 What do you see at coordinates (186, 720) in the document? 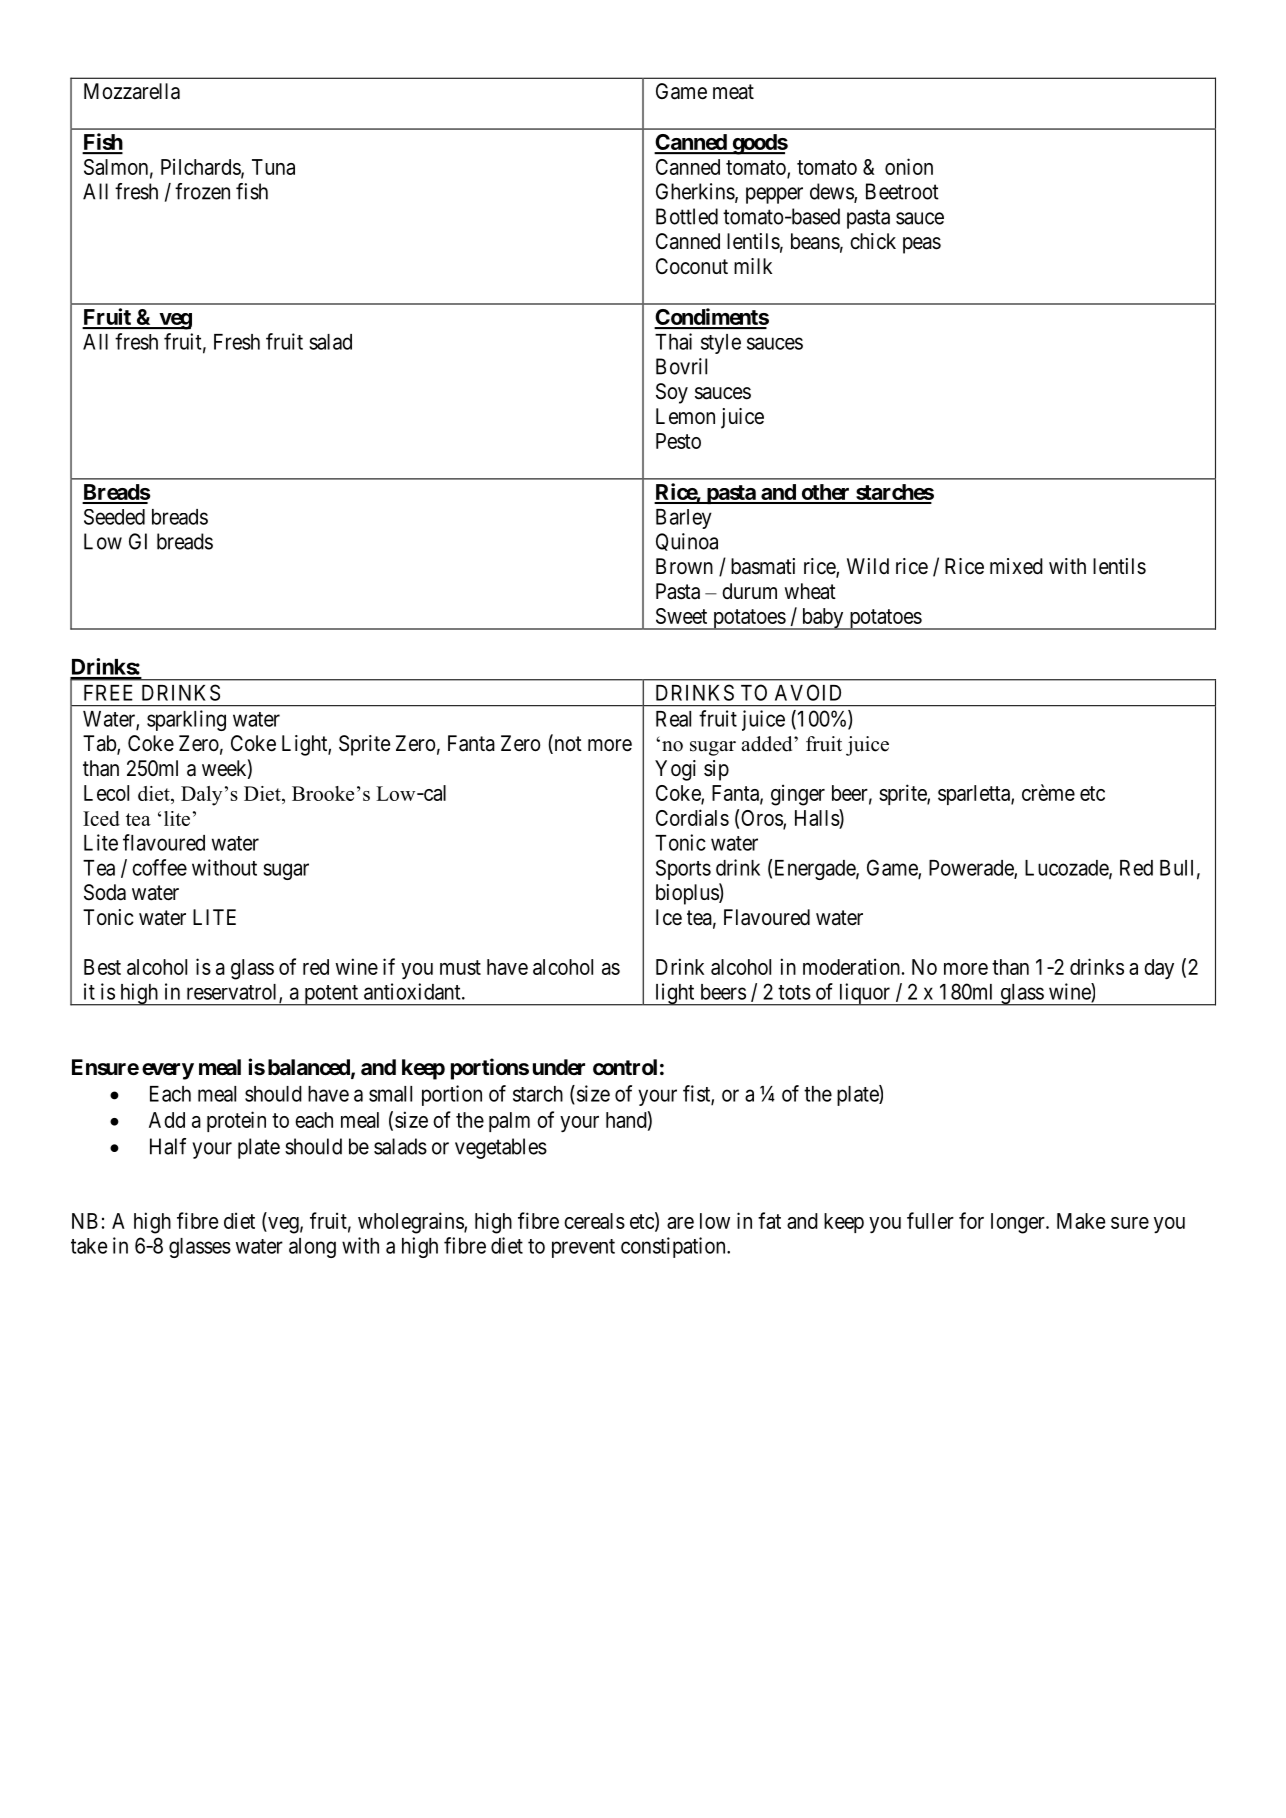
I see `sparkling` at bounding box center [186, 720].
